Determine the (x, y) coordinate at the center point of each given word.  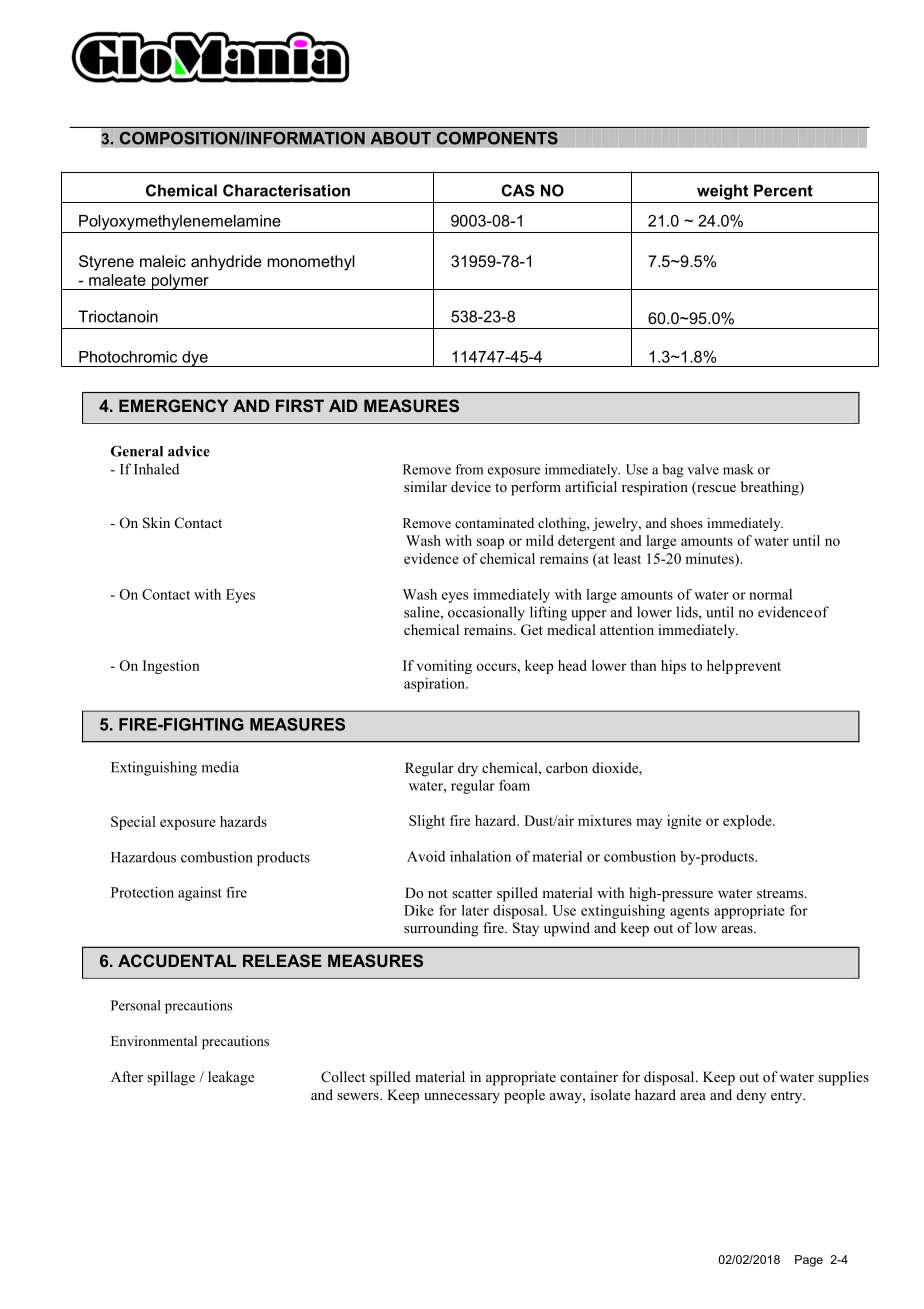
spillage (171, 1078)
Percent (783, 190)
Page (809, 1261)
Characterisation (286, 190)
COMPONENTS (497, 138)
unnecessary (462, 1098)
